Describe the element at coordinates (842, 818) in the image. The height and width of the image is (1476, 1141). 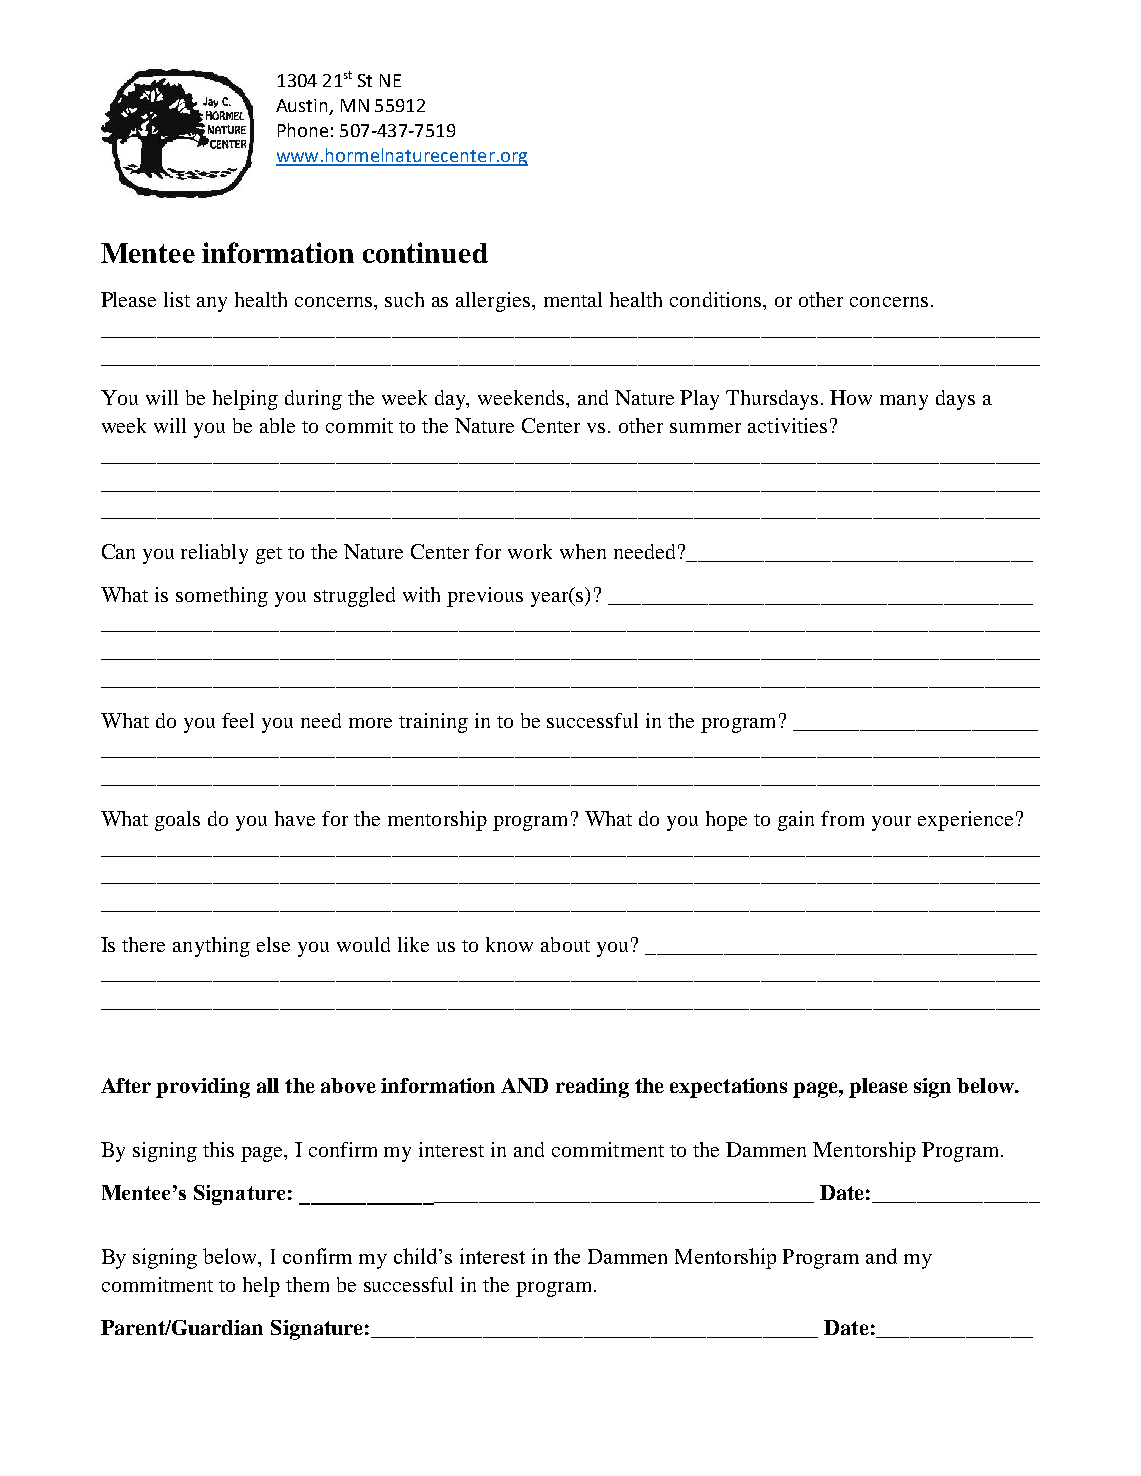
I see `from` at that location.
